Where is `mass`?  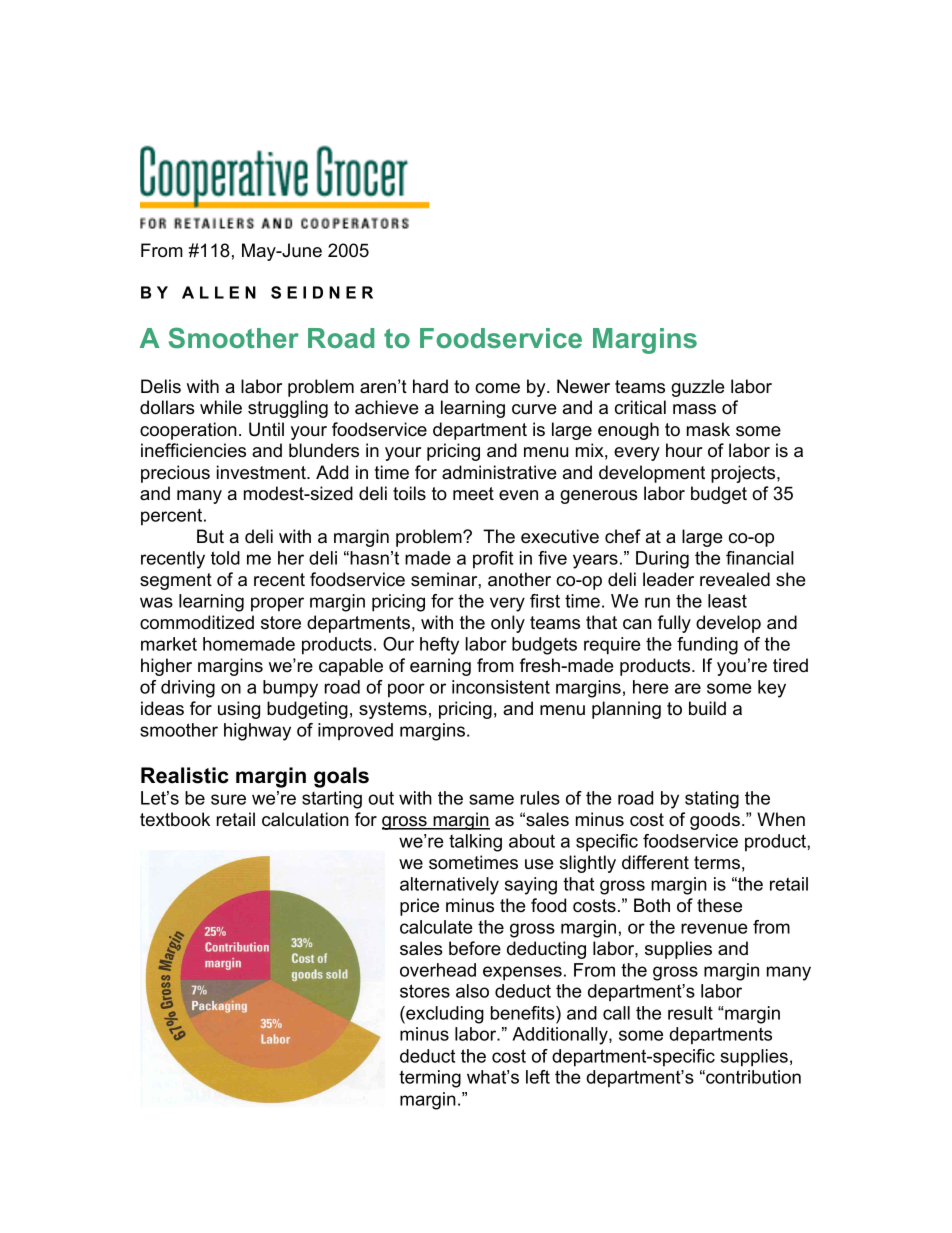 mass is located at coordinates (694, 409).
